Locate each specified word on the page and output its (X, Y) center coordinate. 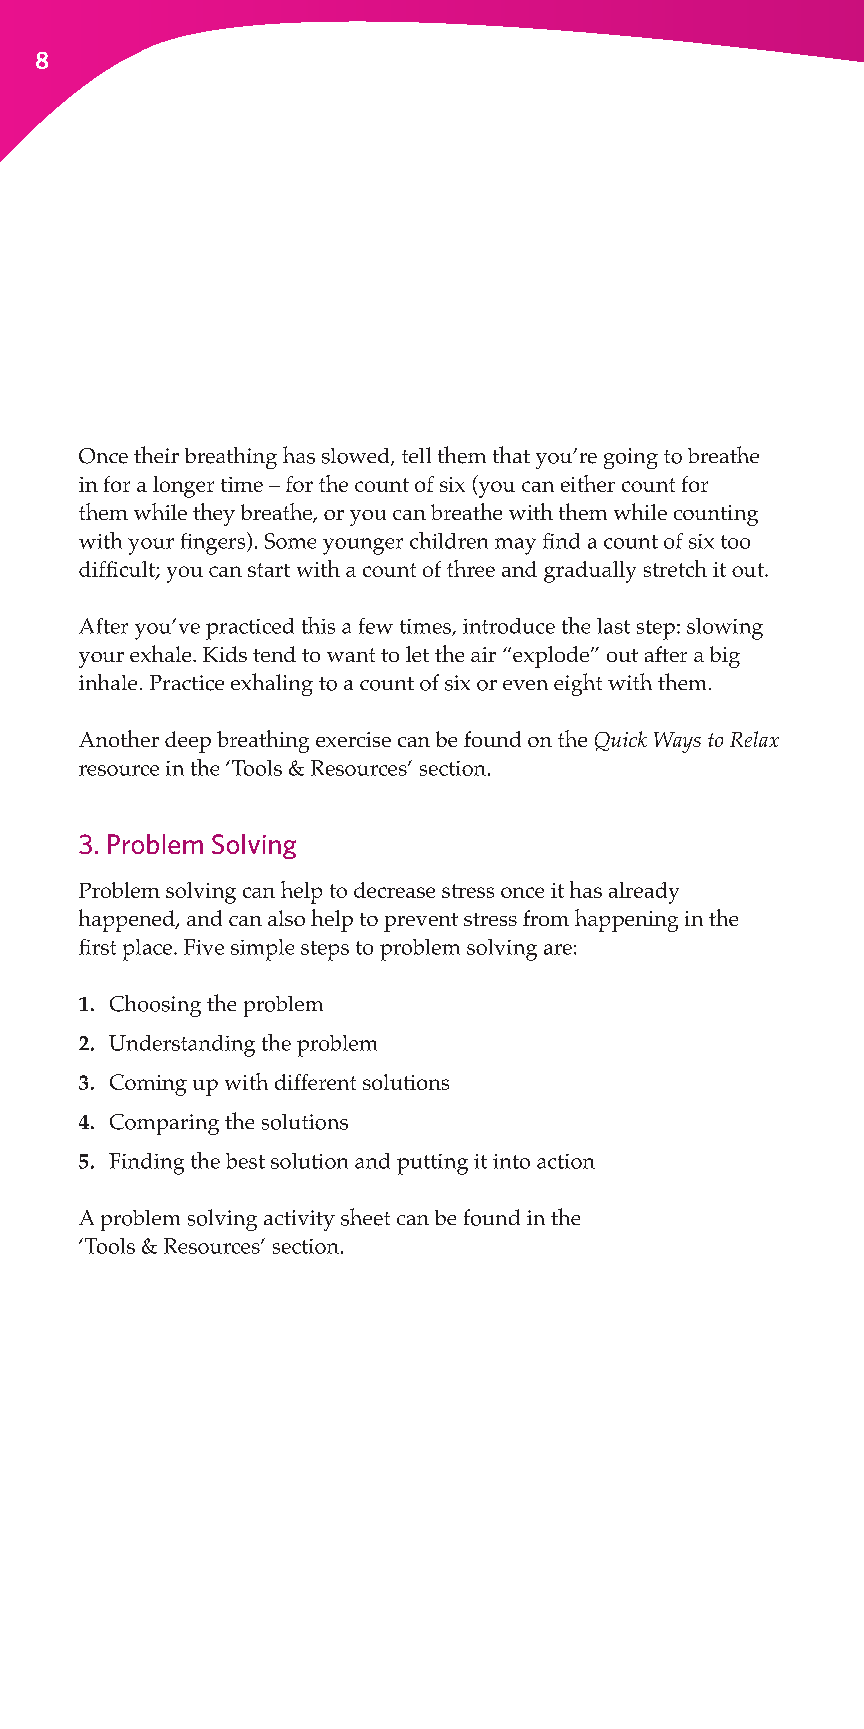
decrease (394, 890)
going (631, 458)
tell (416, 455)
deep (188, 742)
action (566, 1161)
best (245, 1161)
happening (626, 920)
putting (432, 1164)
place (147, 950)
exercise (353, 739)
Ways (677, 742)
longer (183, 487)
